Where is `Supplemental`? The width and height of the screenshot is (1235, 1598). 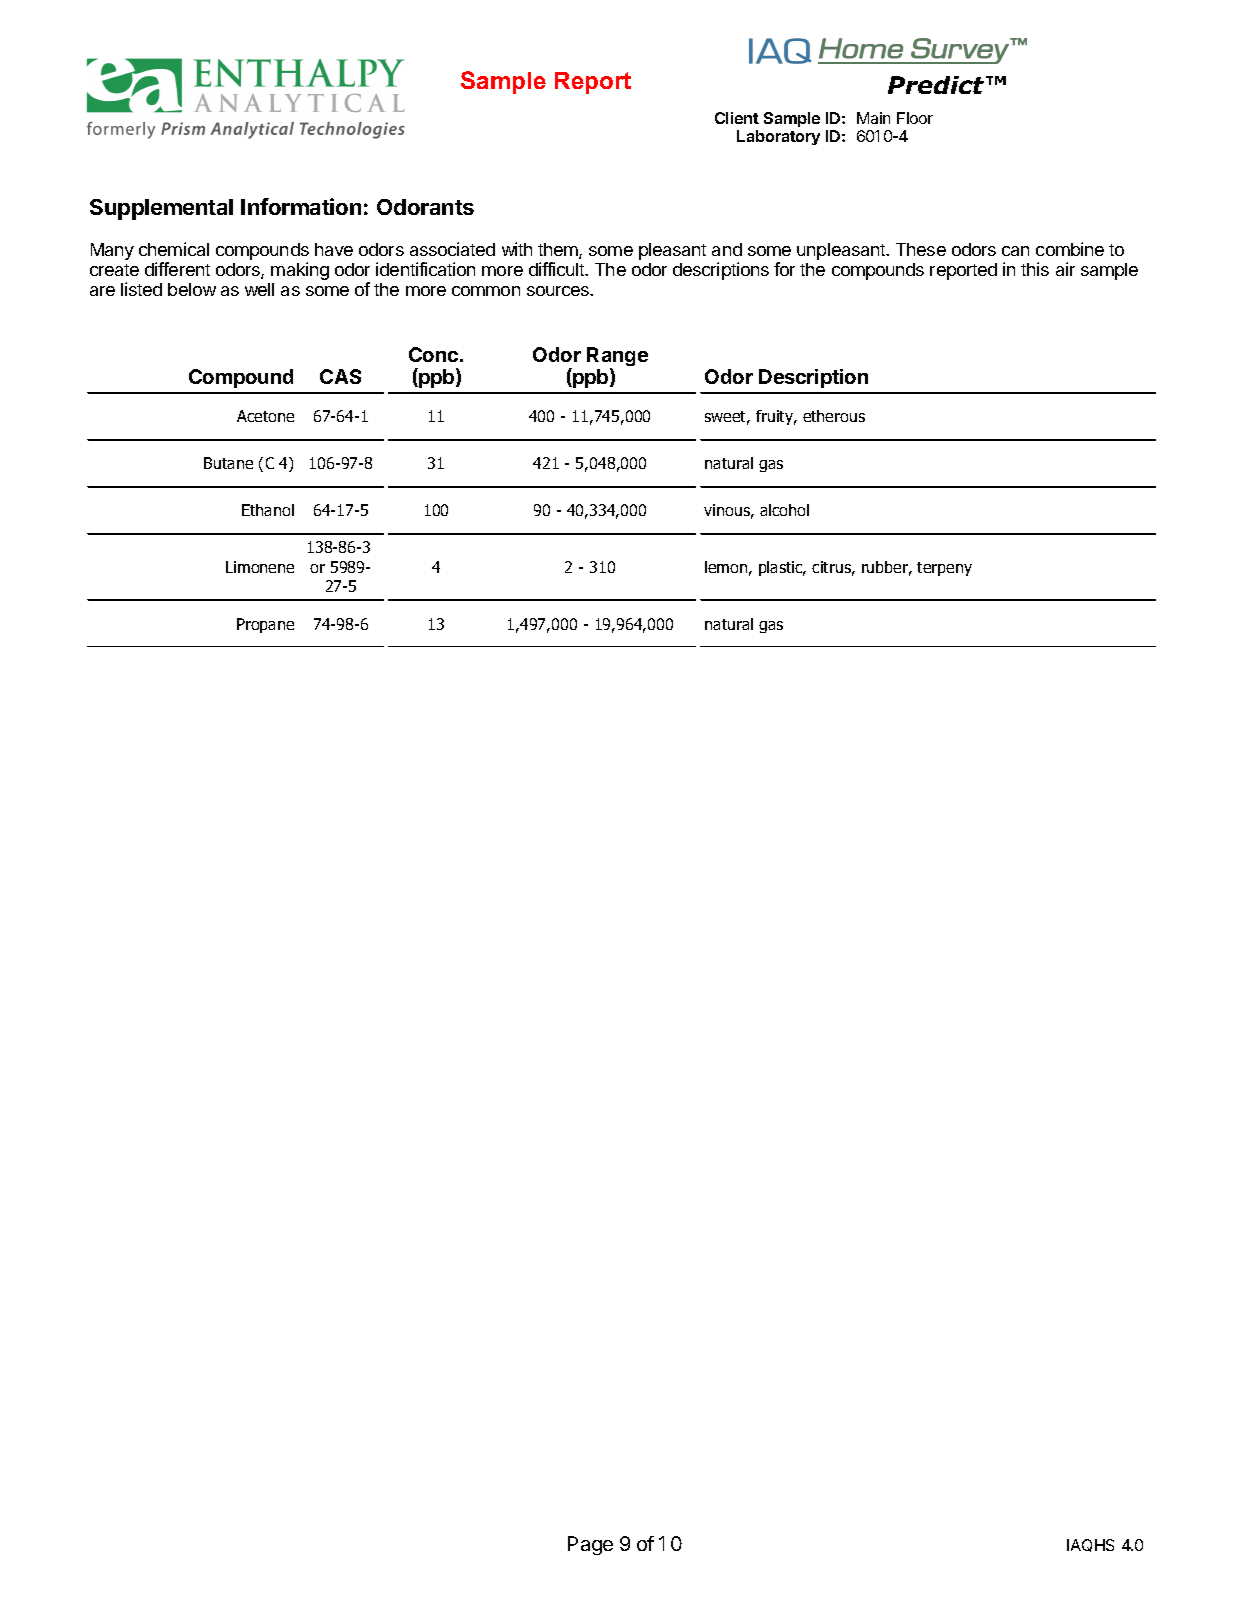
Supplemental is located at coordinates (161, 209).
